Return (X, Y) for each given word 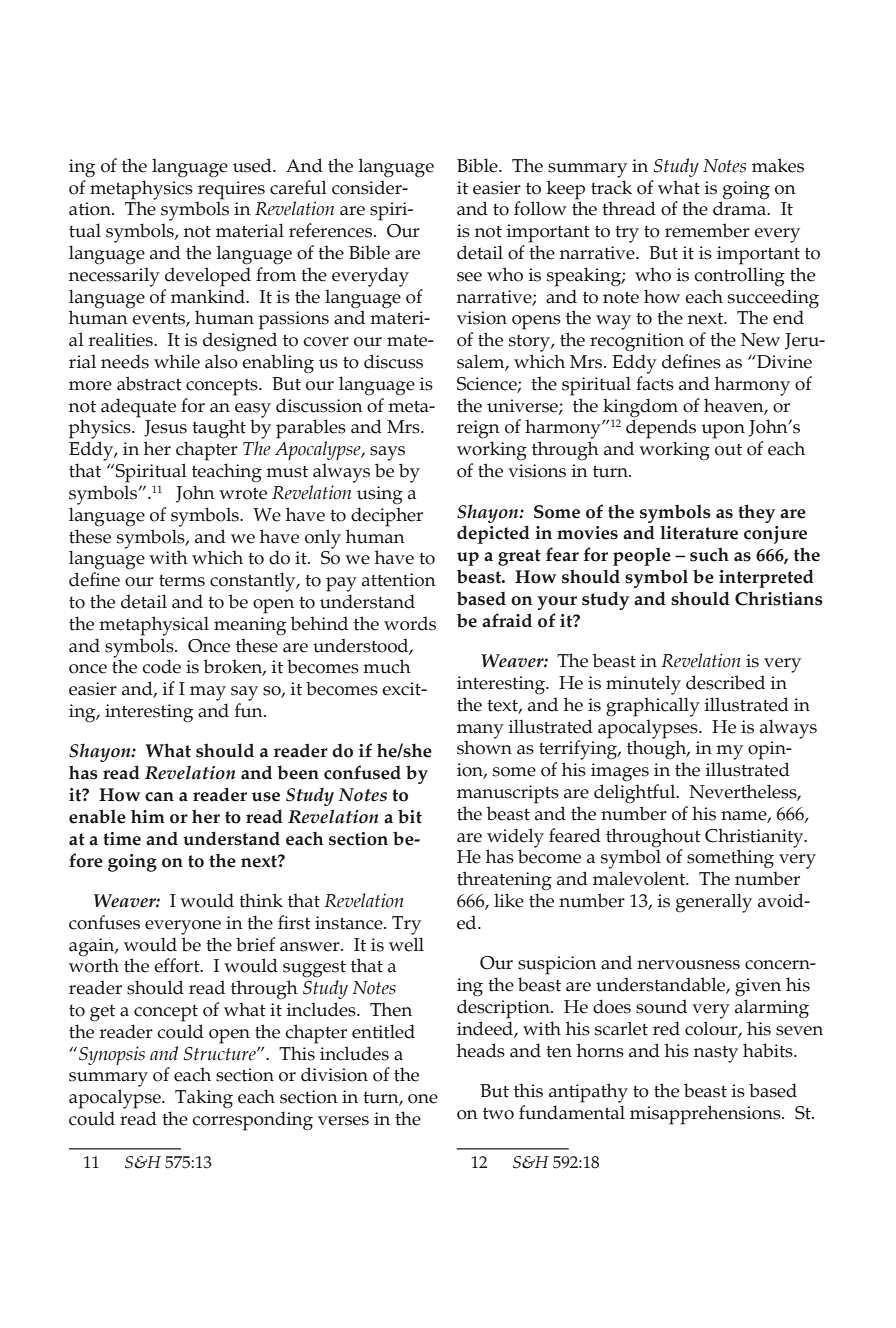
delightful (636, 794)
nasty (716, 1054)
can (159, 797)
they (756, 513)
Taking (204, 1099)
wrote (243, 494)
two (498, 1114)
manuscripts (508, 794)
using (380, 495)
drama (741, 207)
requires (231, 190)
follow (540, 208)
